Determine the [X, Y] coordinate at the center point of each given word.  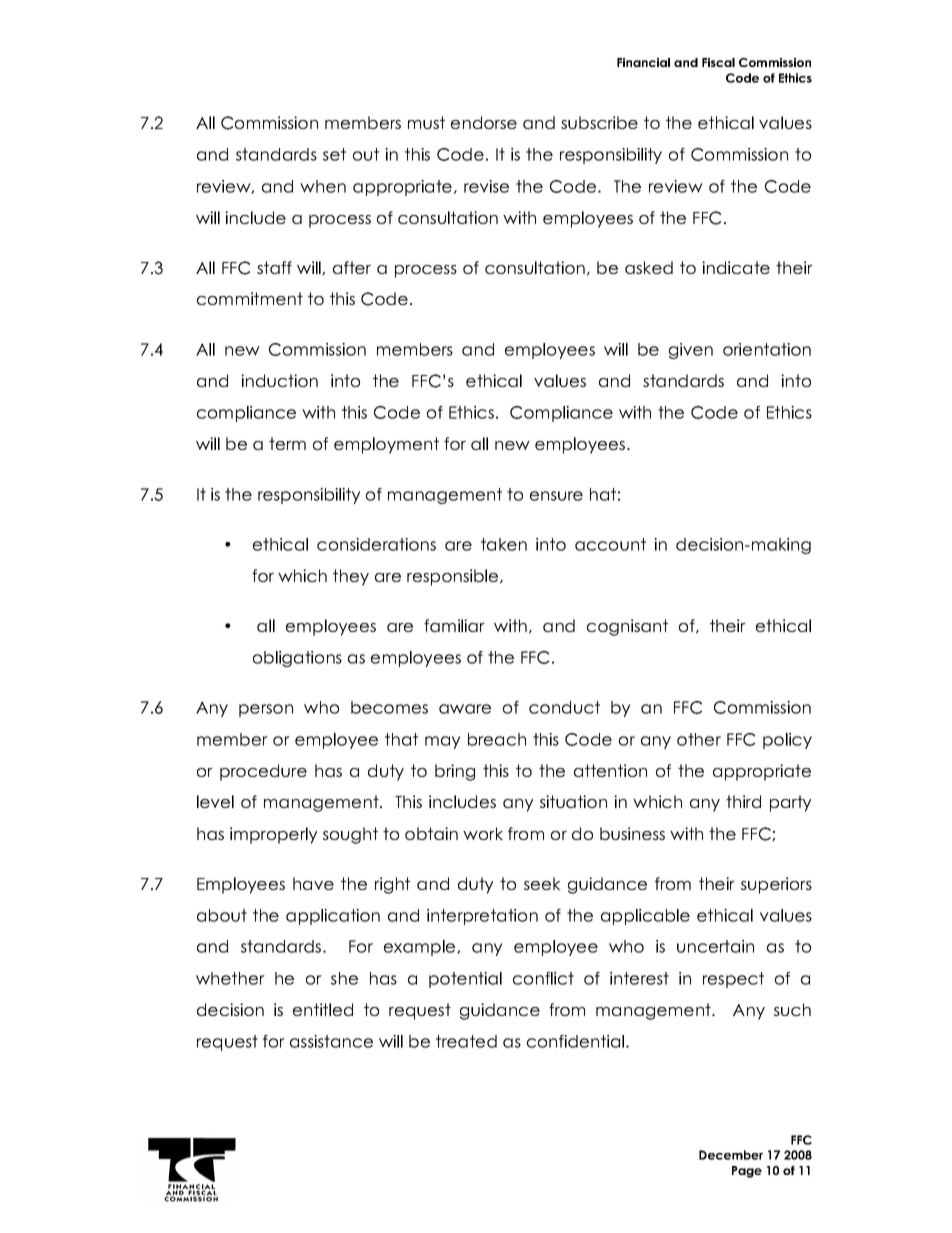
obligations [297, 659]
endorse [484, 122]
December [731, 1155]
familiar [454, 625]
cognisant [627, 627]
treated [466, 1041]
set [334, 154]
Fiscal [718, 62]
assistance [331, 1041]
